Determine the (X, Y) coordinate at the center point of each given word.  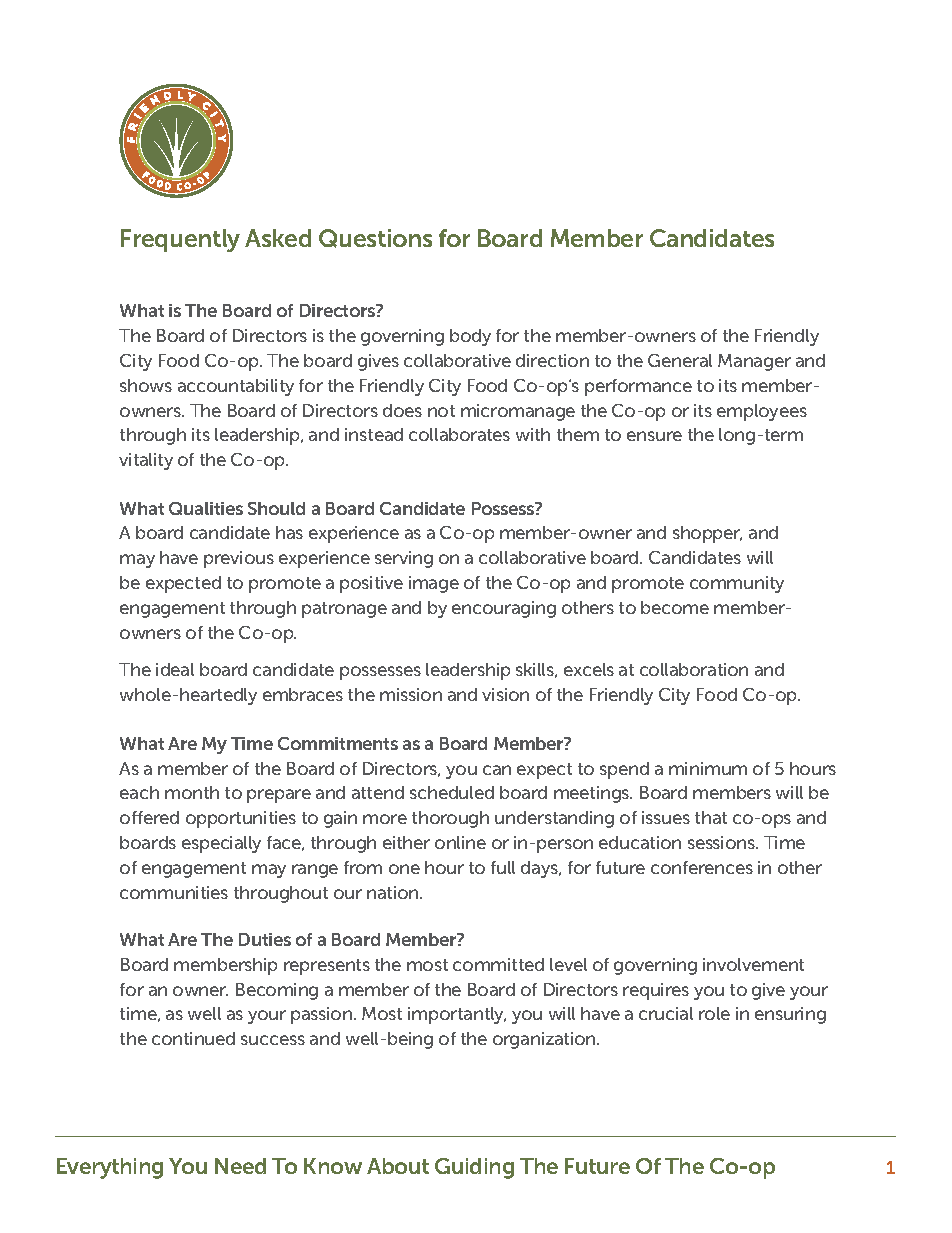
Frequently (180, 240)
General (680, 360)
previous (239, 559)
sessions (723, 842)
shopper (707, 534)
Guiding (474, 1168)
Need (240, 1166)
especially (221, 844)
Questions (375, 238)
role (714, 1013)
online (460, 842)
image (434, 584)
